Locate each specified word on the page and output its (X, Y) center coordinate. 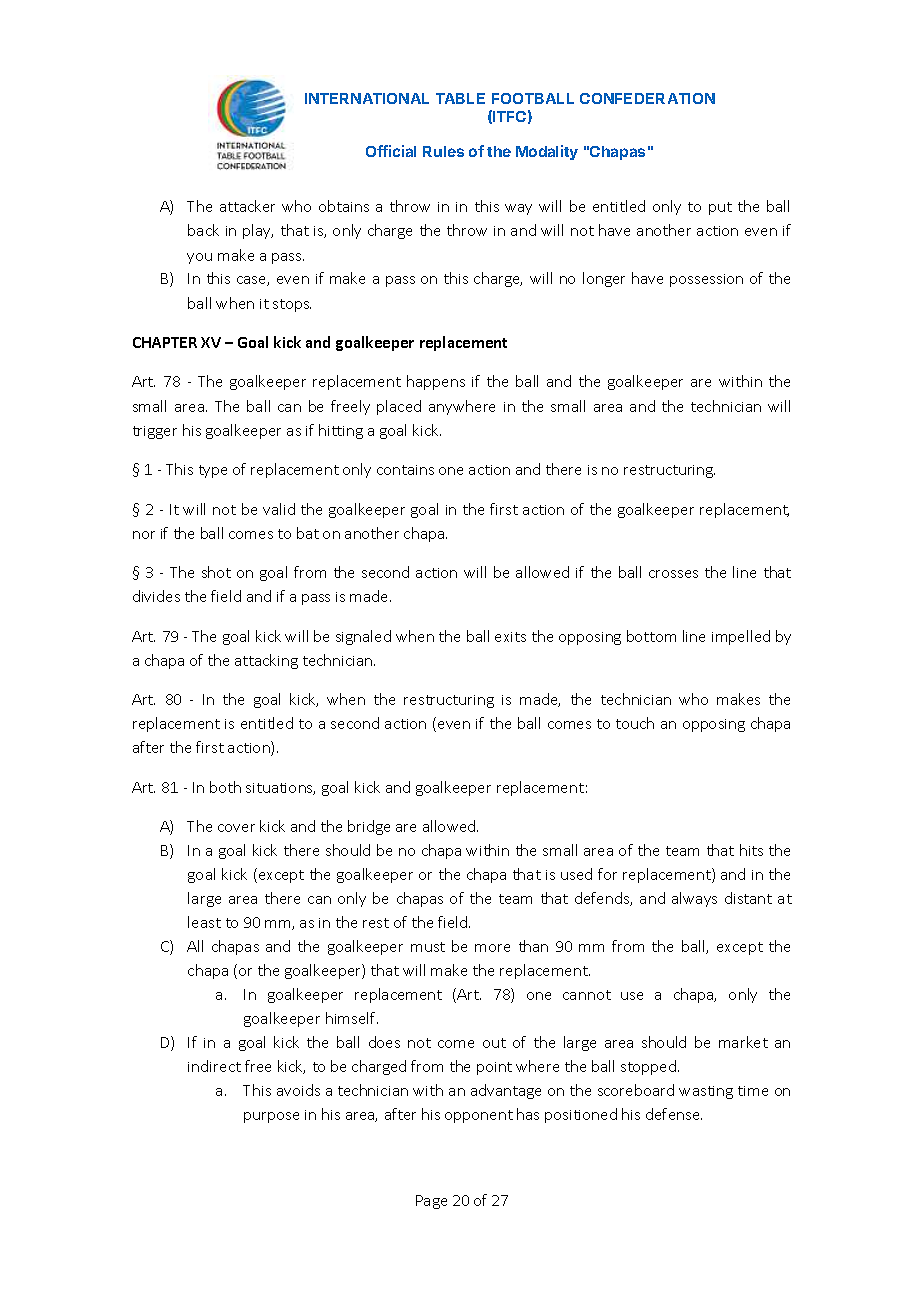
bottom (651, 636)
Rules (443, 151)
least (204, 922)
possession (706, 280)
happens (436, 382)
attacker (247, 206)
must (428, 947)
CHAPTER (165, 342)
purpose (271, 1117)
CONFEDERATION (647, 98)
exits (510, 637)
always (694, 899)
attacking (266, 661)
